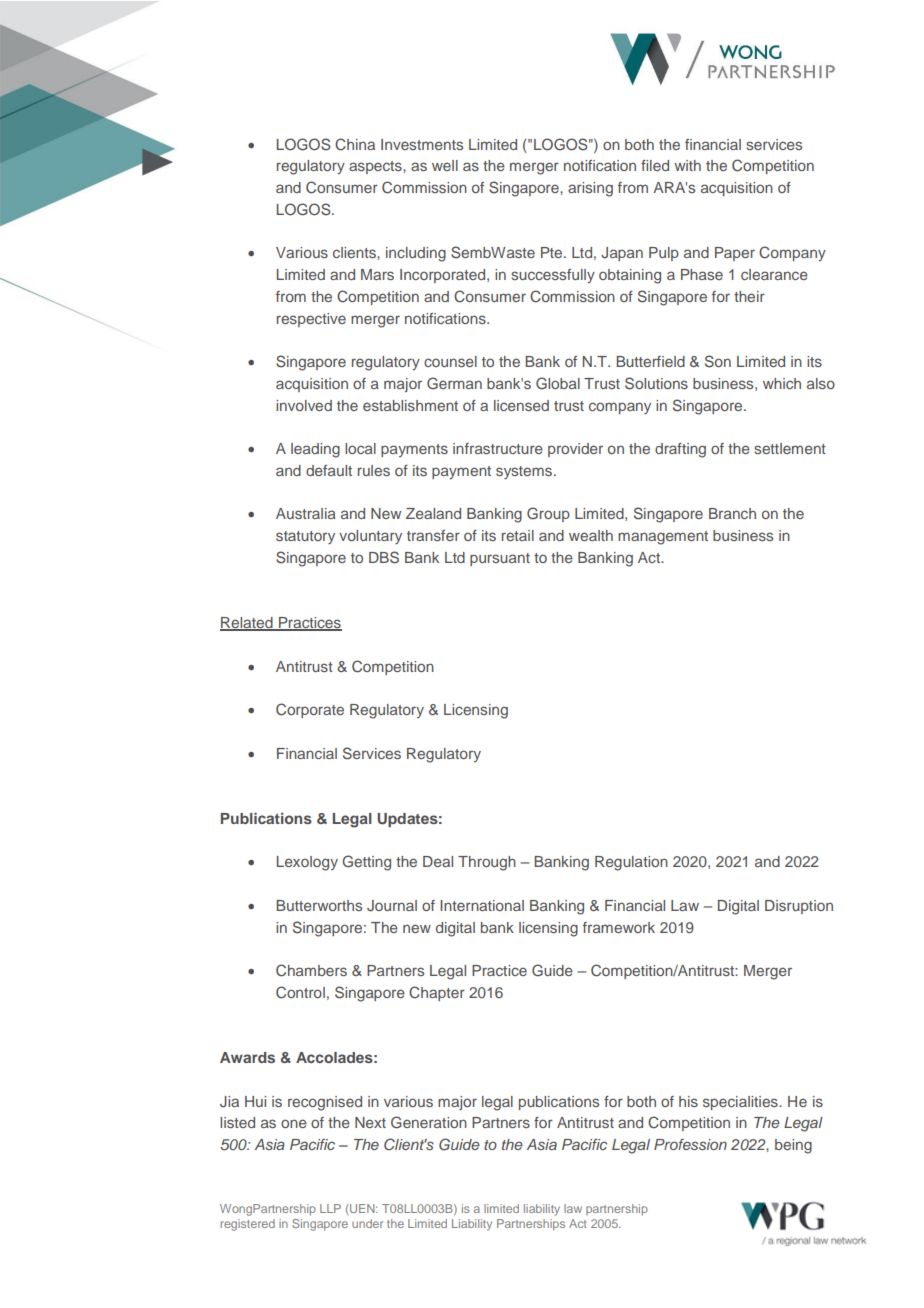 This image has width=924, height=1308. What do you see at coordinates (500, 559) in the image?
I see `pursuant` at bounding box center [500, 559].
